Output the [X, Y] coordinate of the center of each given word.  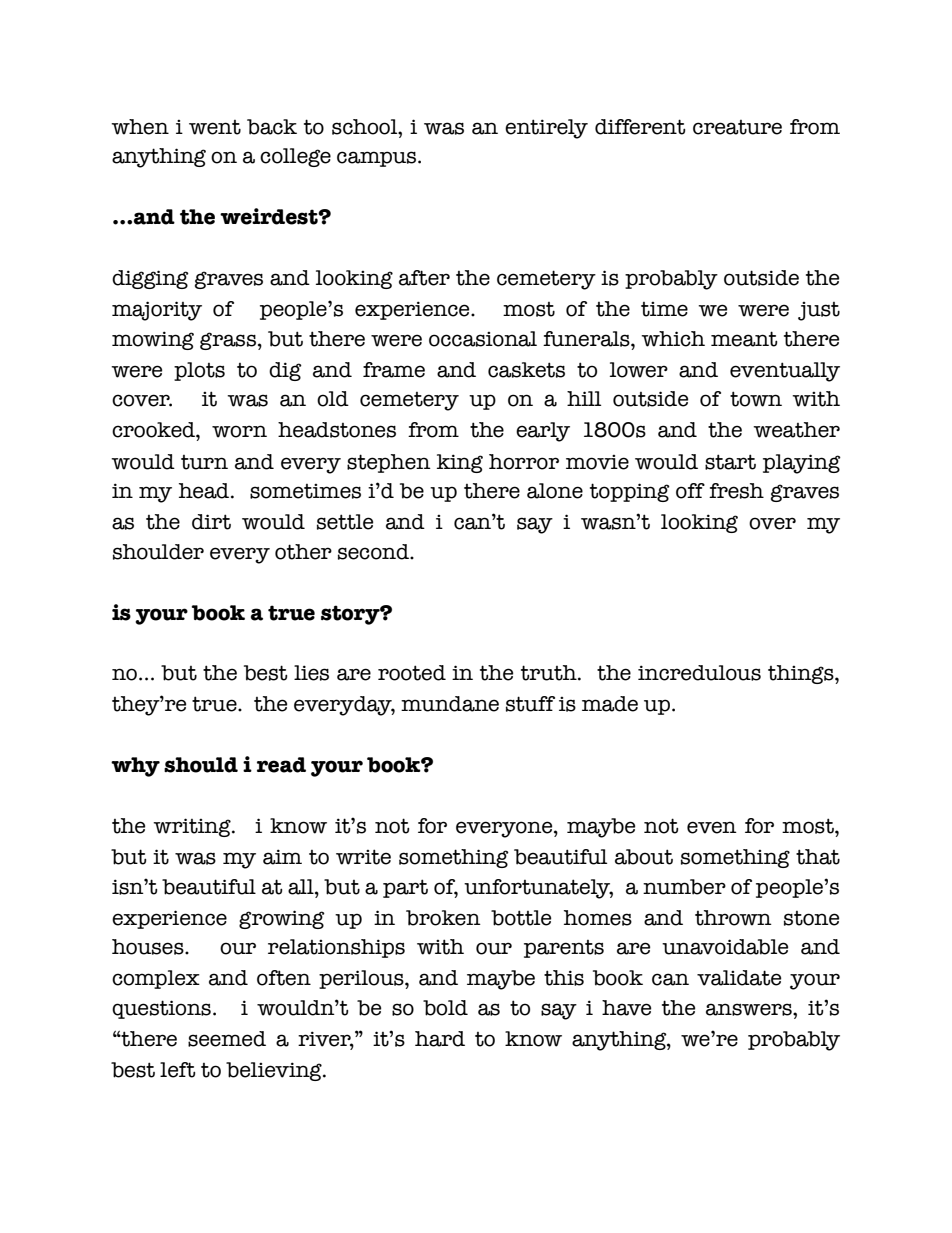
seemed [227, 1039]
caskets [526, 370]
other [303, 552]
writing [193, 827]
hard [440, 1039]
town [756, 399]
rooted [412, 673]
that [818, 857]
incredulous [699, 673]
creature [737, 127]
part [405, 888]
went [215, 127]
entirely [546, 129]
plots [199, 371]
